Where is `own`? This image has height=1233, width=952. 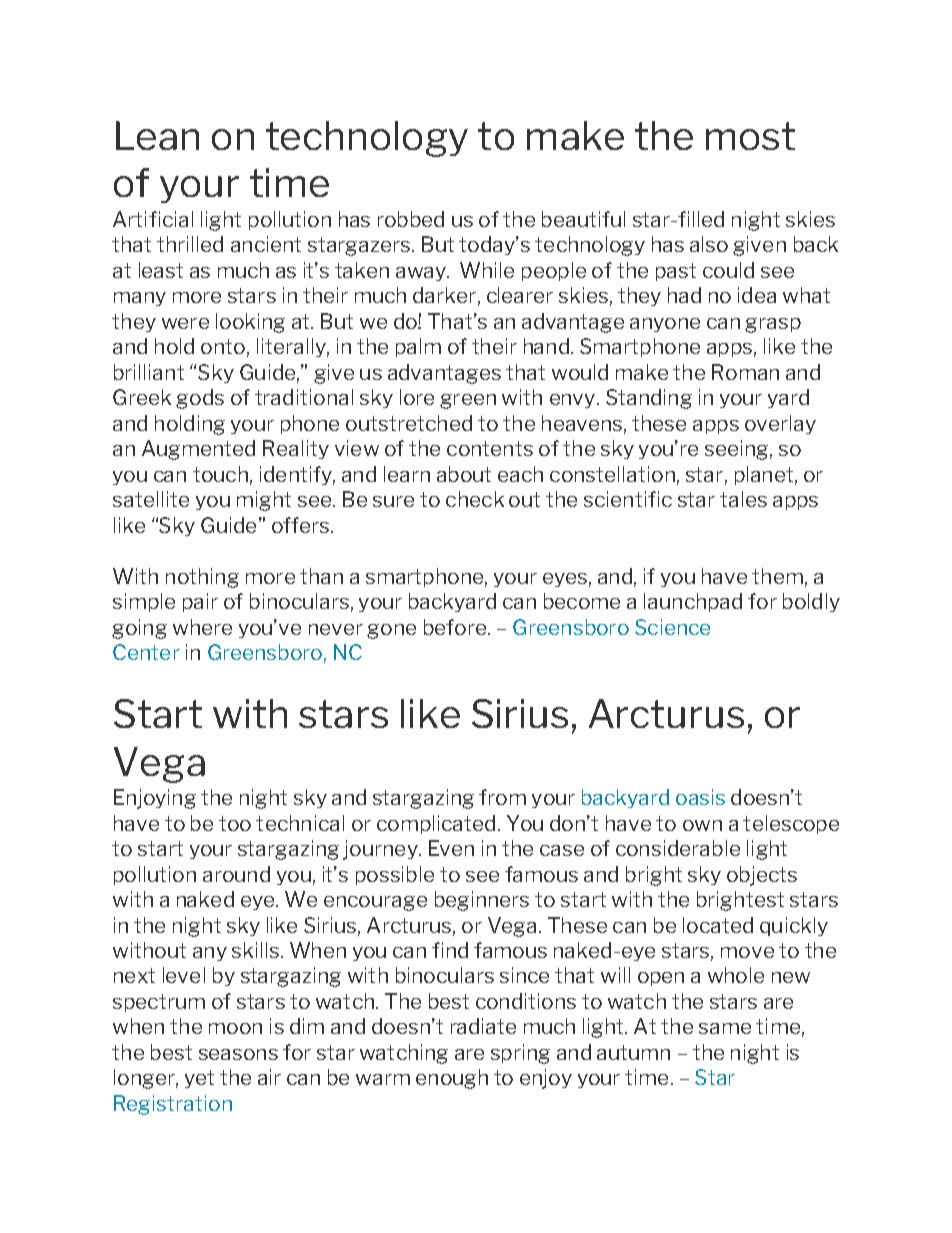
own is located at coordinates (702, 825).
